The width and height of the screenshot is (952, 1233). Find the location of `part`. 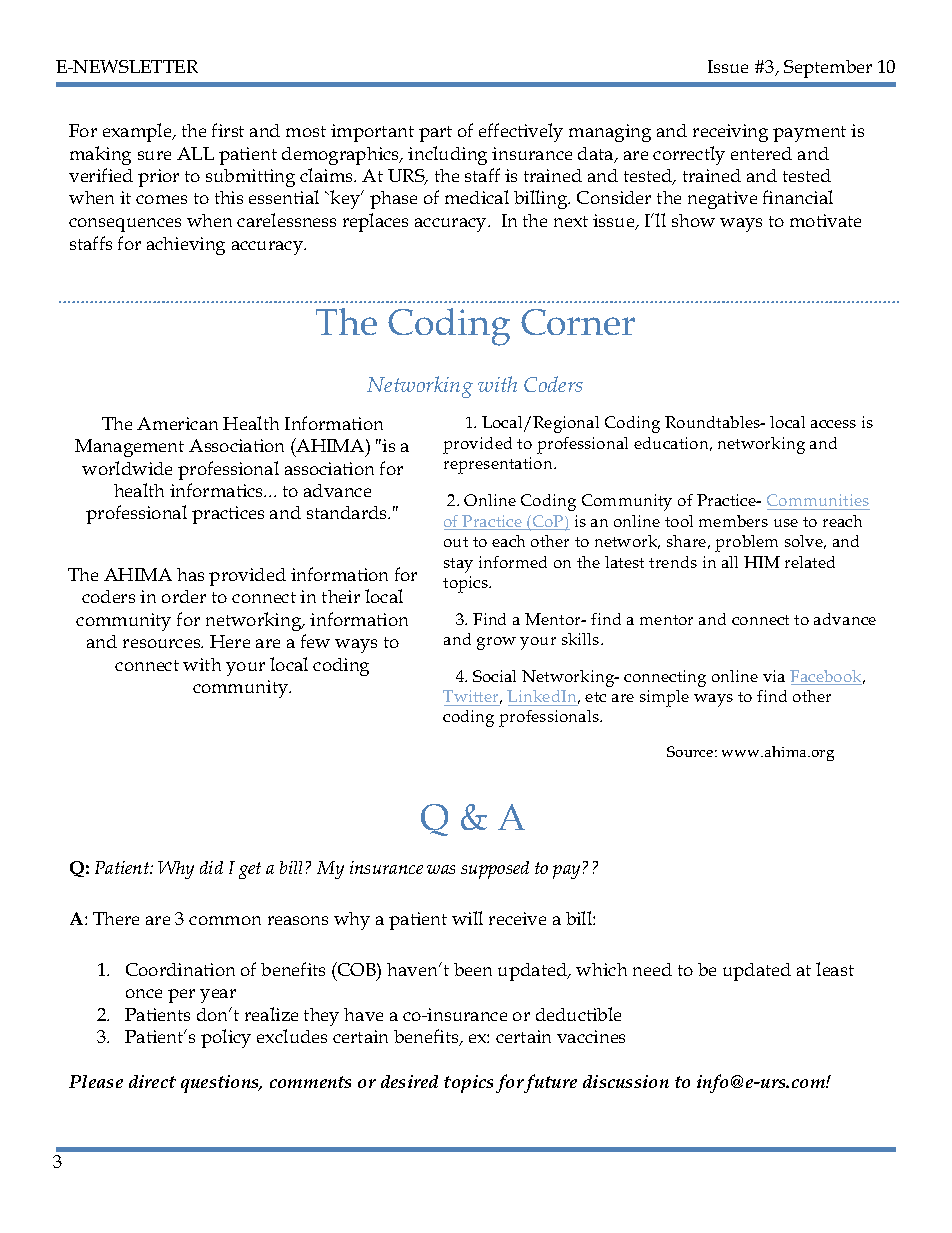

part is located at coordinates (435, 134).
